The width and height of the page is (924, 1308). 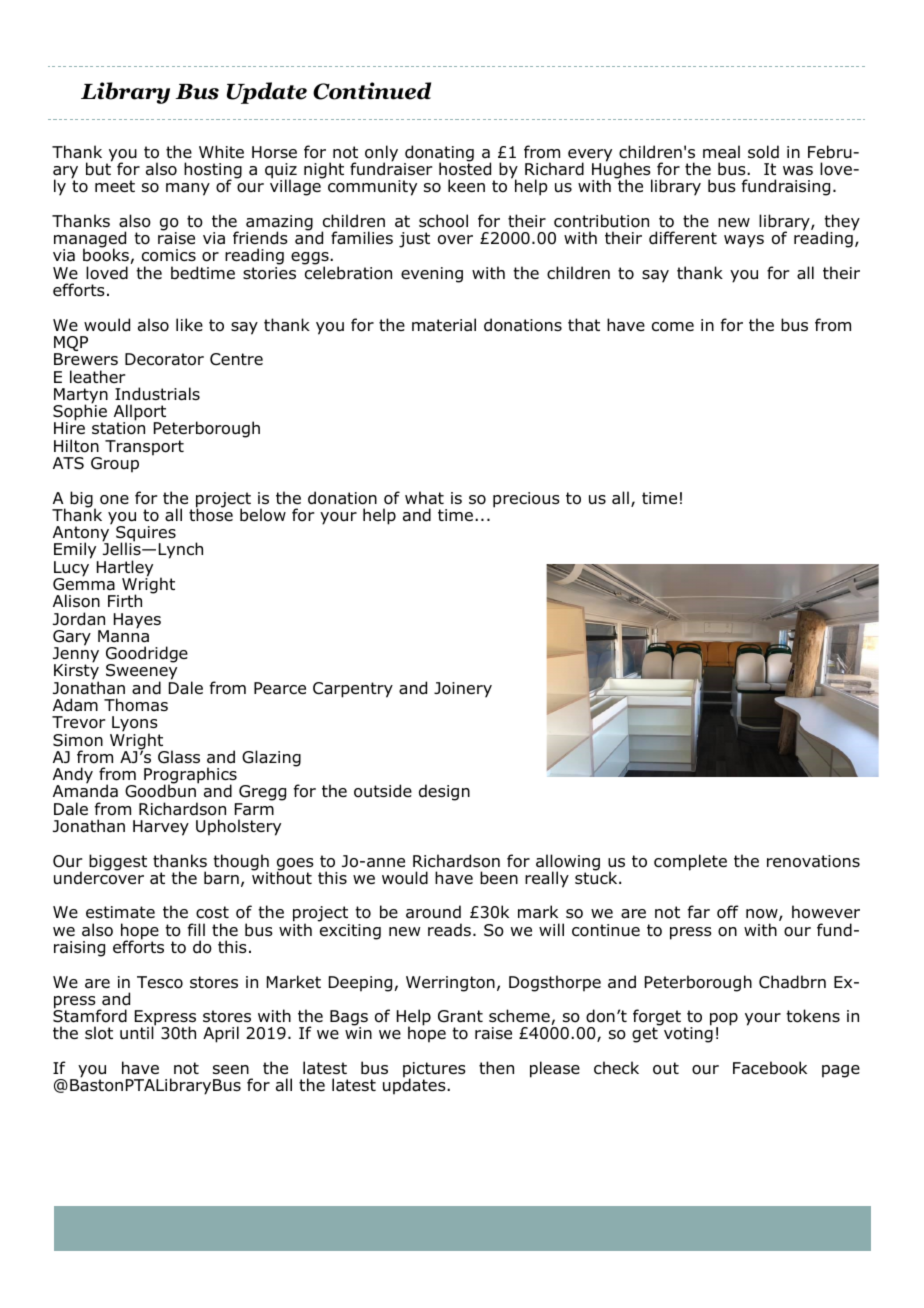 What do you see at coordinates (460, 1016) in the page?
I see `Grant` at bounding box center [460, 1016].
